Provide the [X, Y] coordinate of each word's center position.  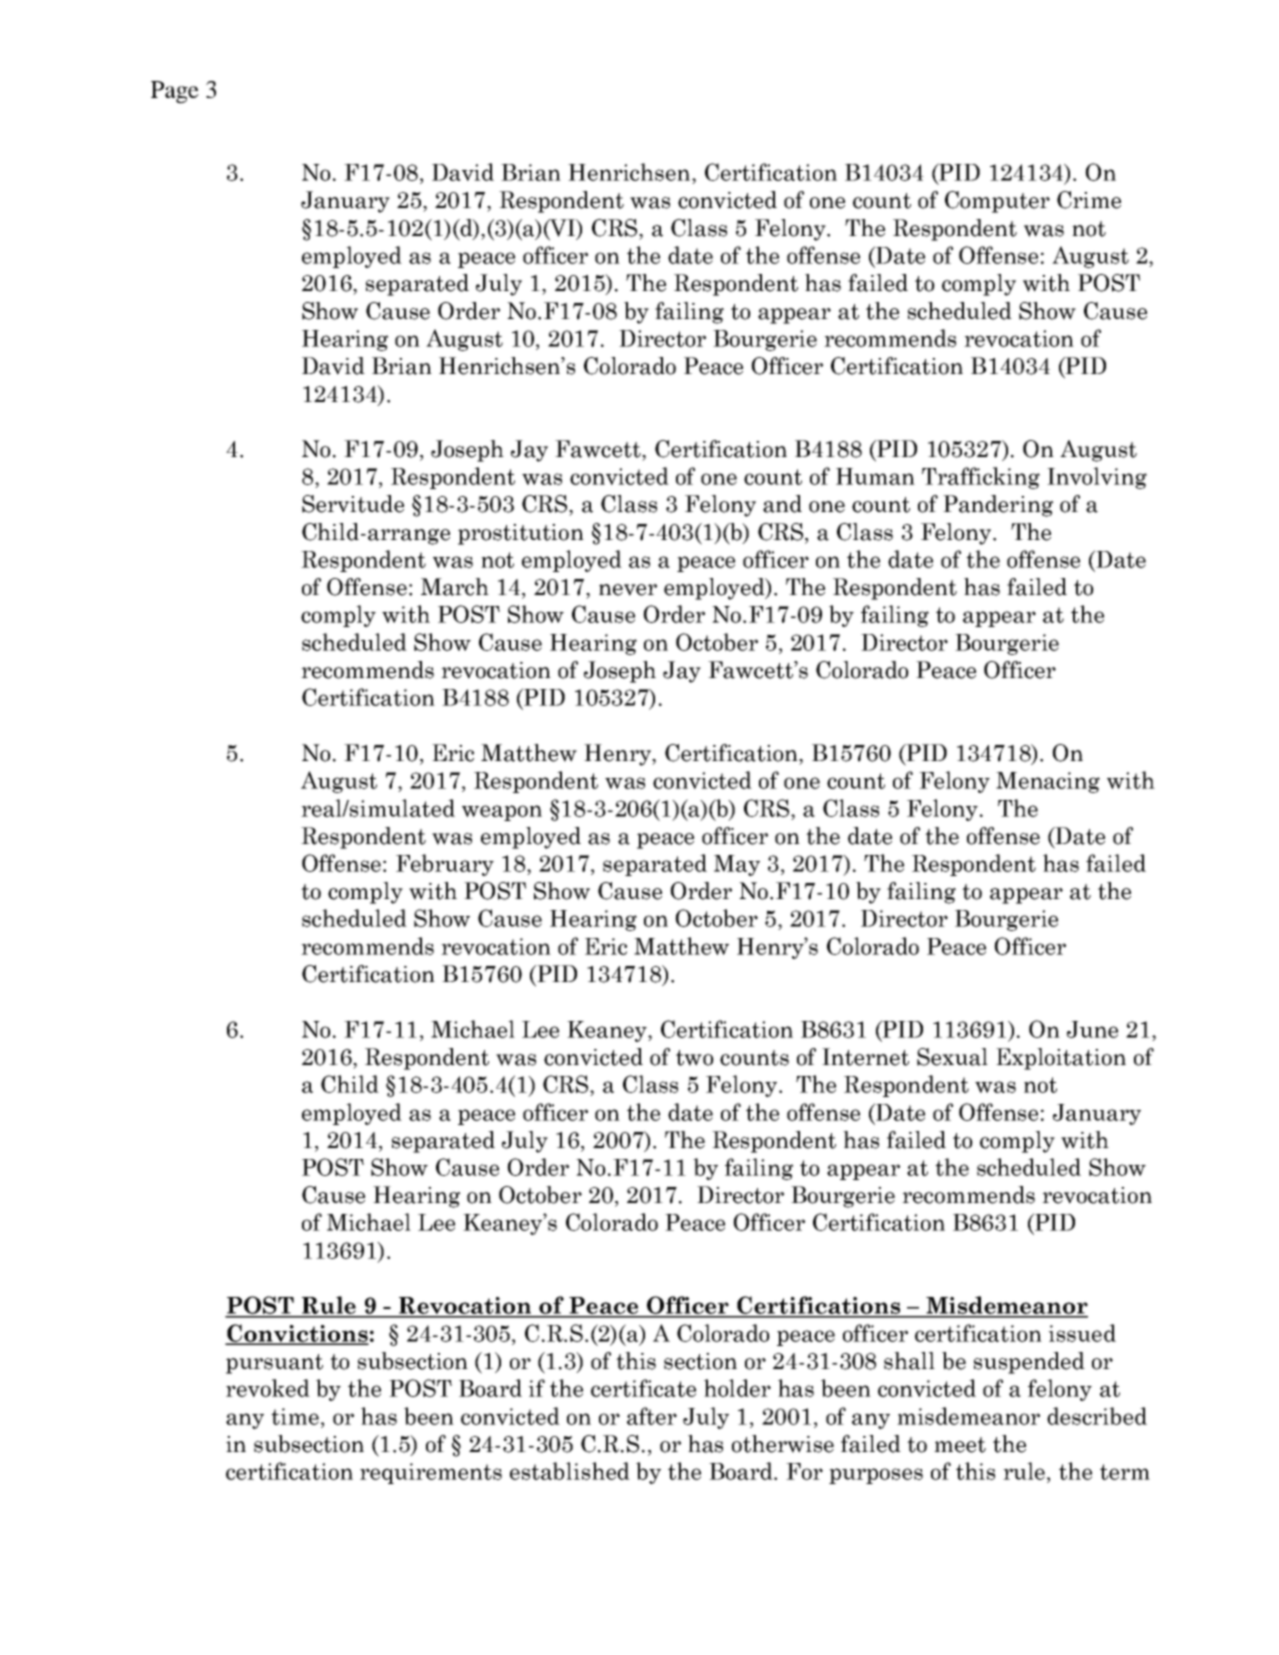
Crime [1089, 200]
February [445, 865]
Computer [997, 202]
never [628, 590]
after [652, 1416]
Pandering [998, 506]
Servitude [353, 504]
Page [175, 92]
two [695, 1058]
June [1092, 1029]
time [295, 1416]
